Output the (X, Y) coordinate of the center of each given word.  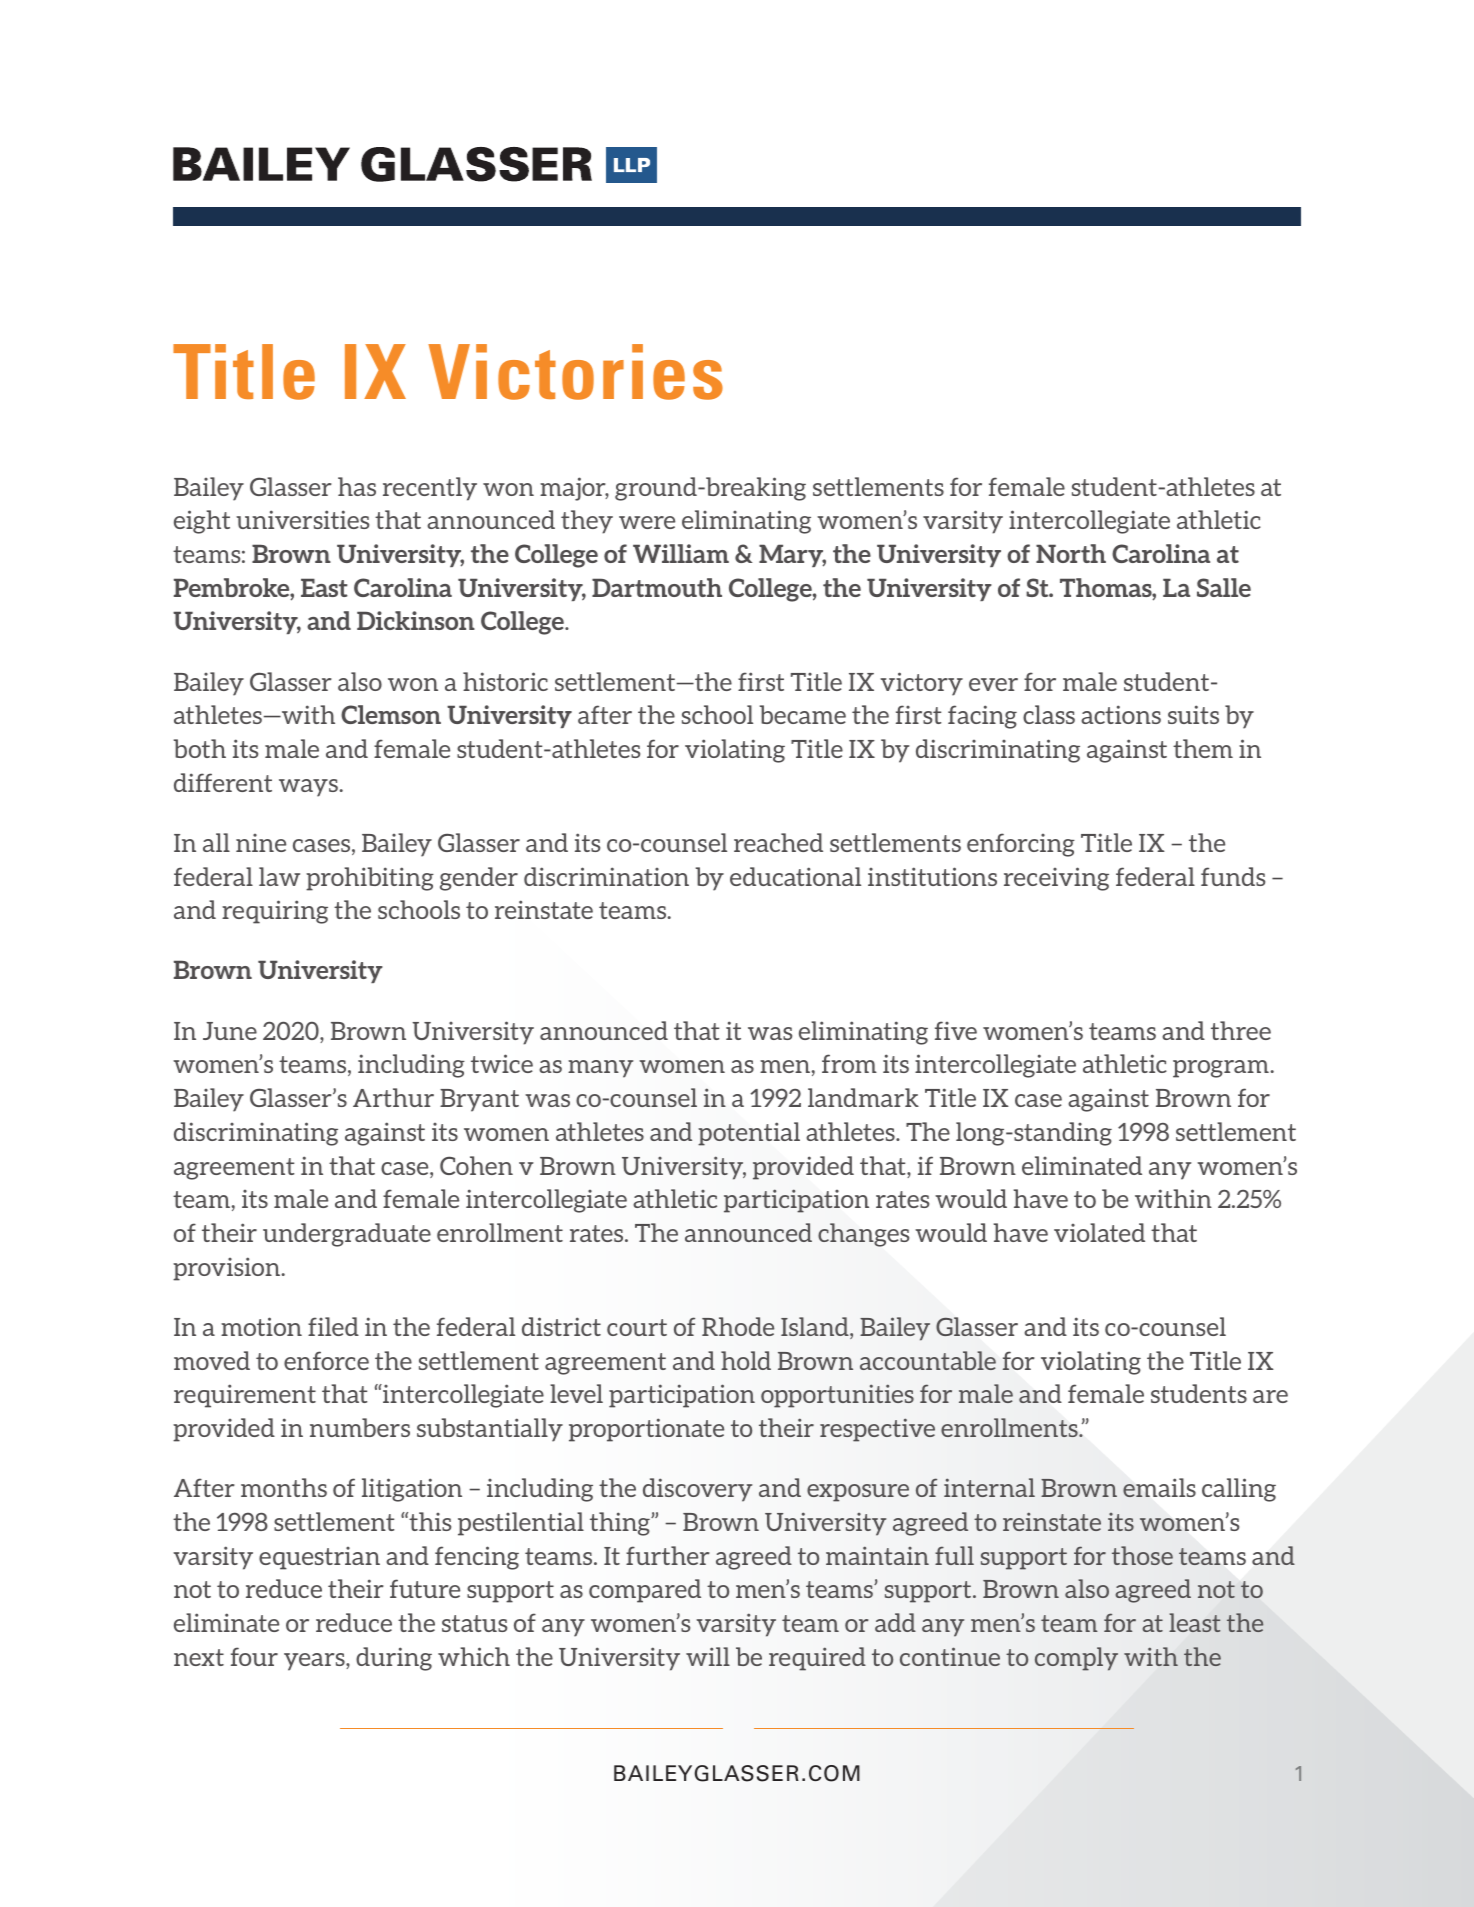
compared (645, 1591)
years (315, 1662)
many (600, 1069)
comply (1076, 1659)
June (230, 1031)
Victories (575, 372)
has (357, 486)
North (1071, 553)
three (1241, 1030)
